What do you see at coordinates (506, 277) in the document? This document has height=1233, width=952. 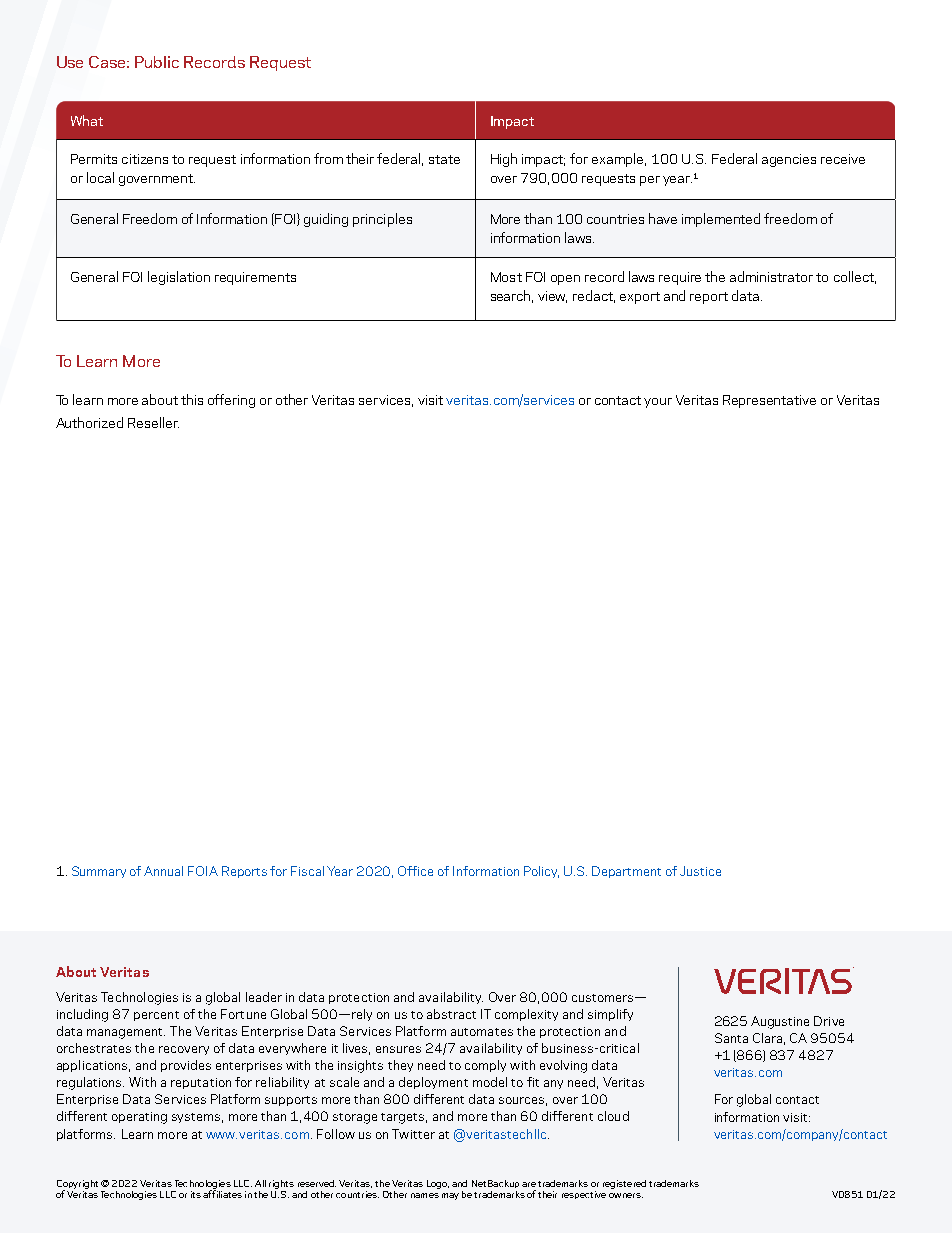 I see `Most` at bounding box center [506, 277].
